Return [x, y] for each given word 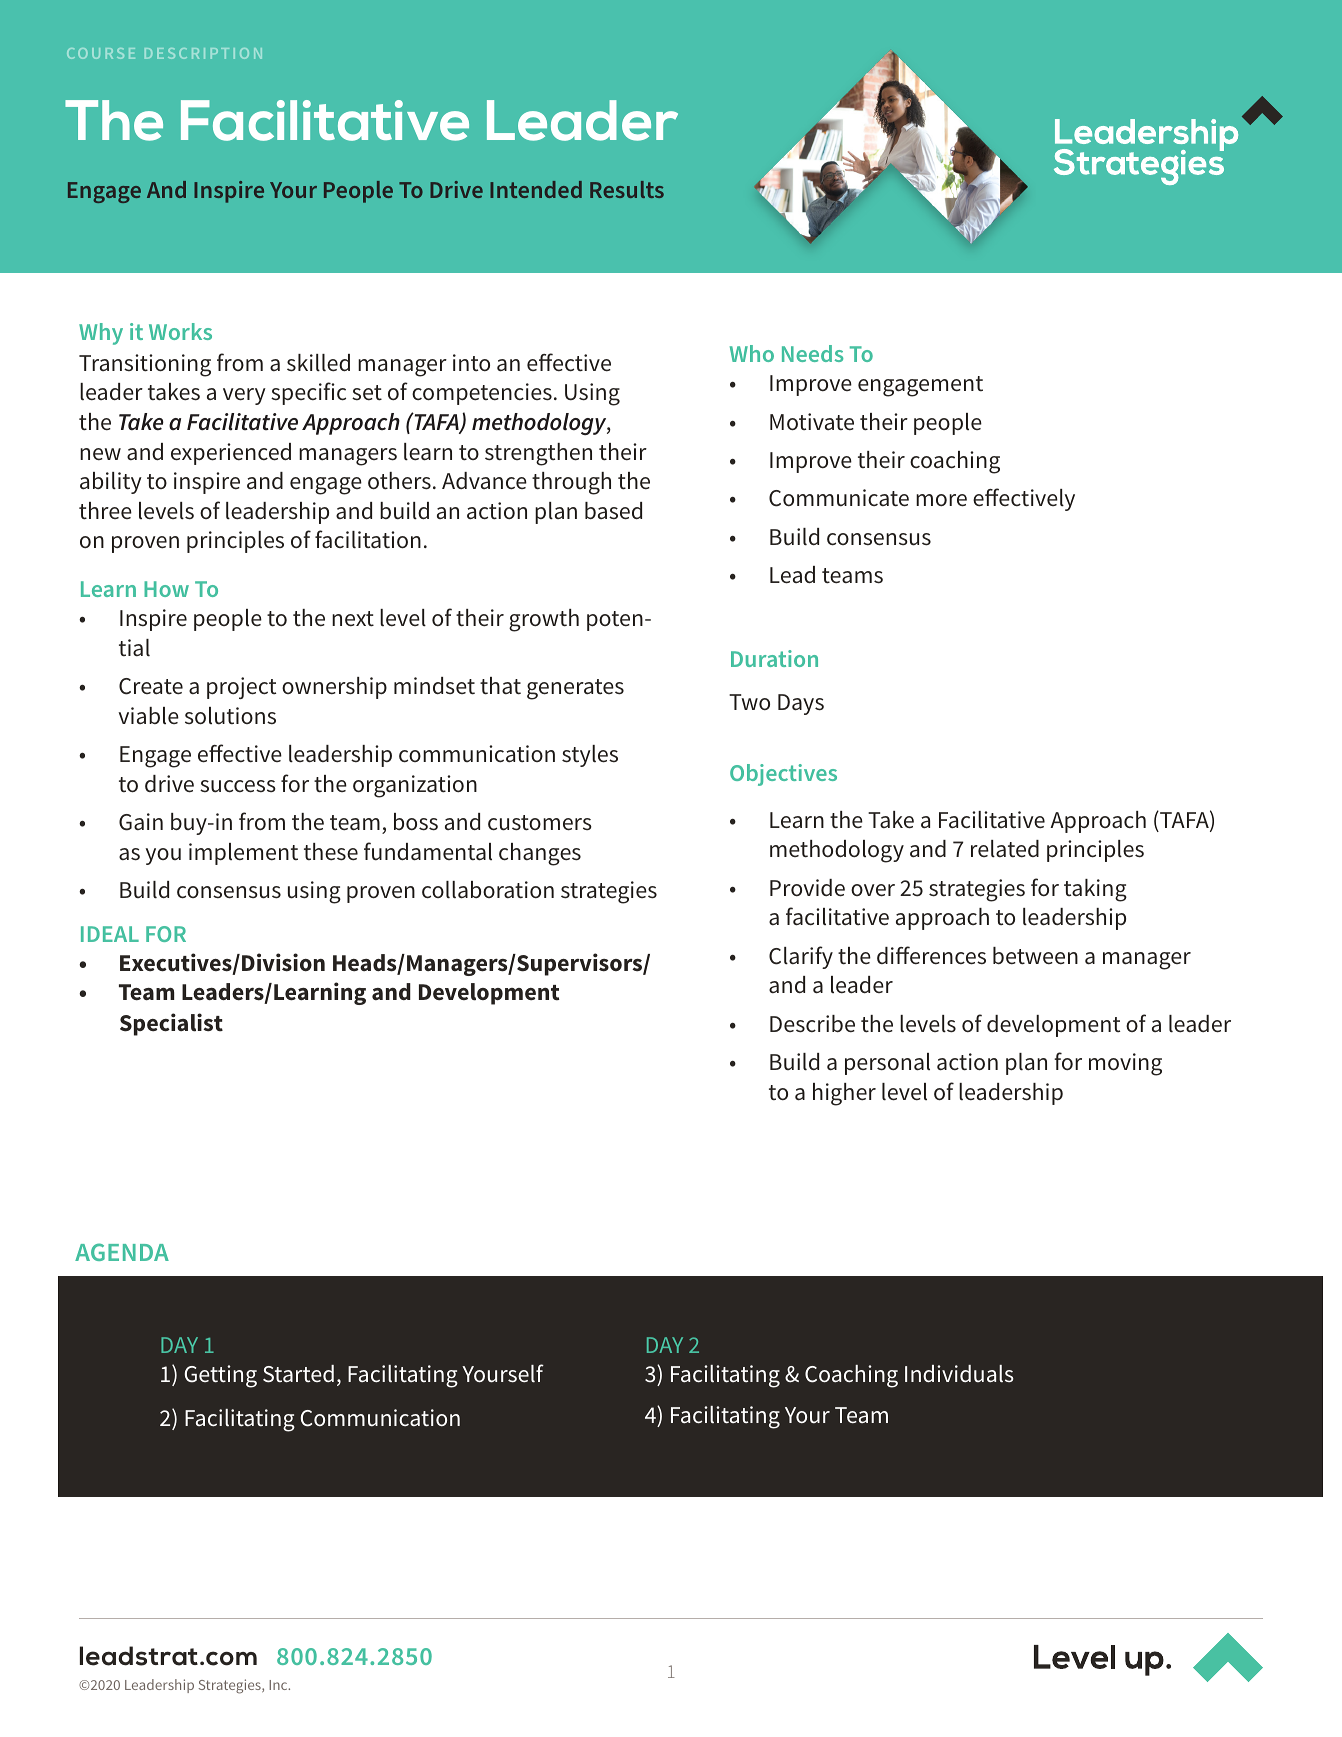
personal [887, 1064]
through [571, 483]
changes [540, 854]
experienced [231, 454]
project [241, 688]
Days [801, 704]
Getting [221, 1376]
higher [844, 1094]
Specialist [171, 1024]
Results [627, 189]
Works [180, 331]
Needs [812, 353]
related [1005, 849]
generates [575, 689]
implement [243, 854]
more [941, 500]
